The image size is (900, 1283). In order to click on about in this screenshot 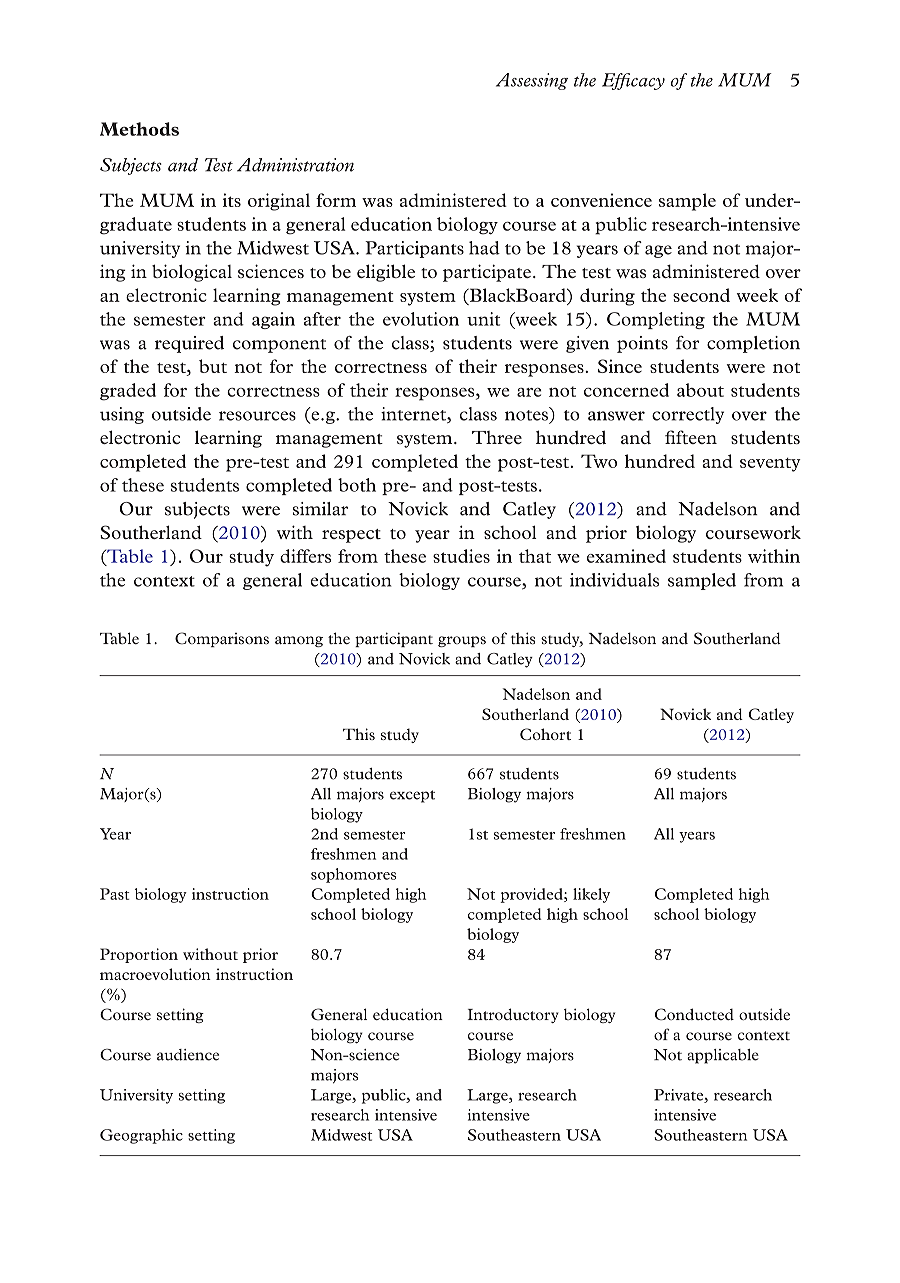, I will do `click(700, 390)`.
